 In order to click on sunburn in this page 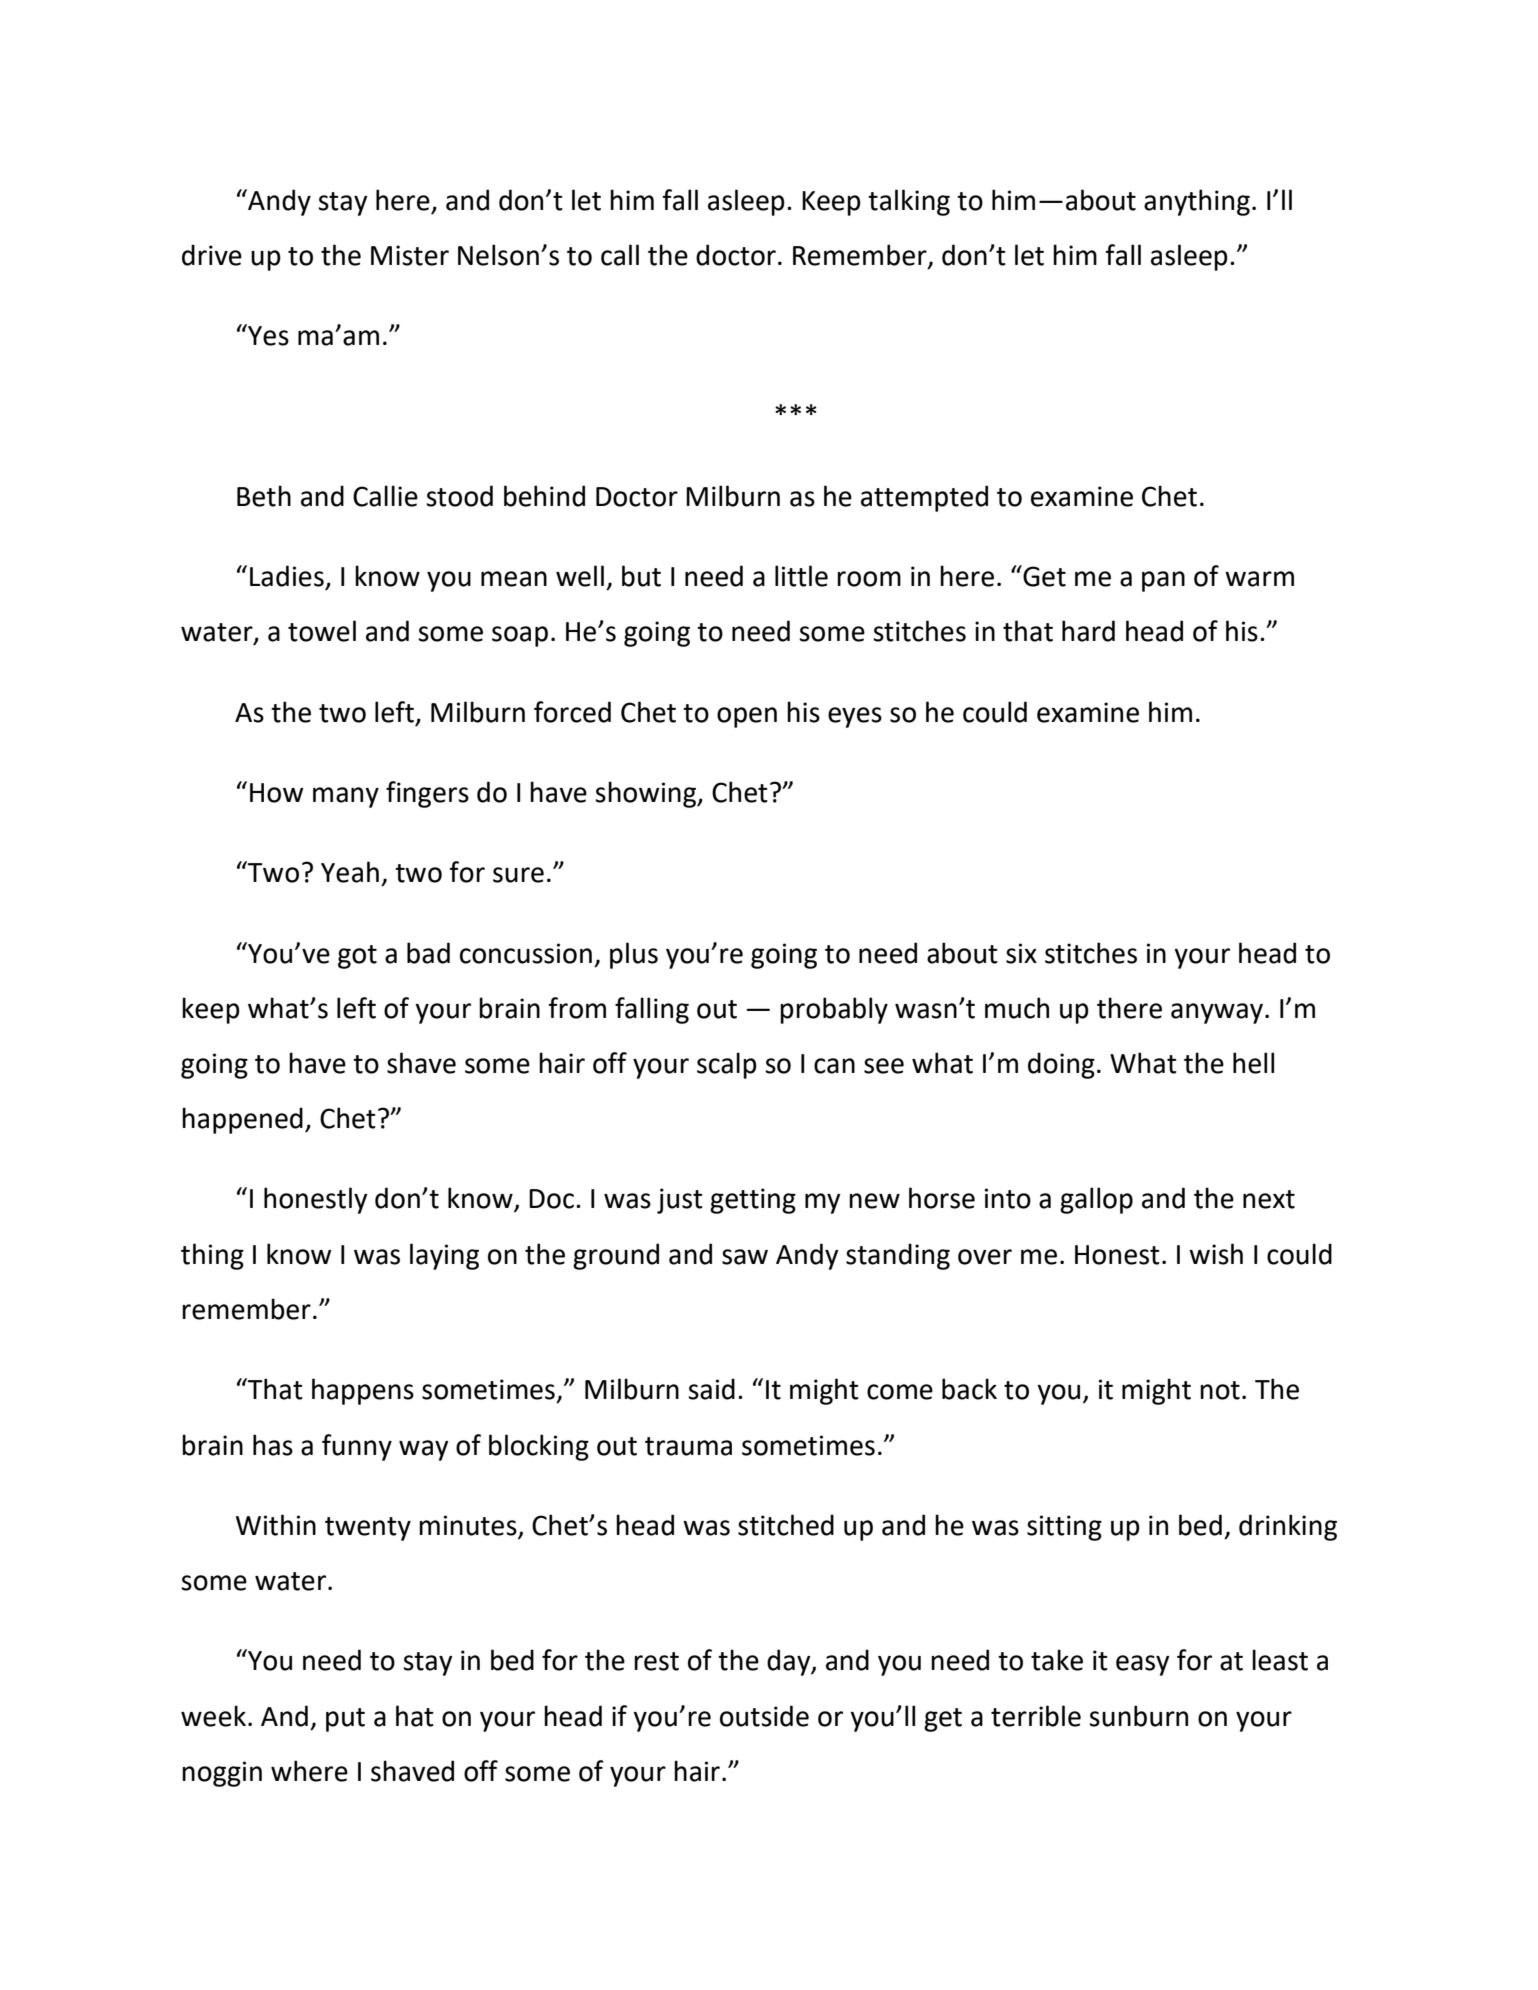, I will do `click(1138, 1716)`.
